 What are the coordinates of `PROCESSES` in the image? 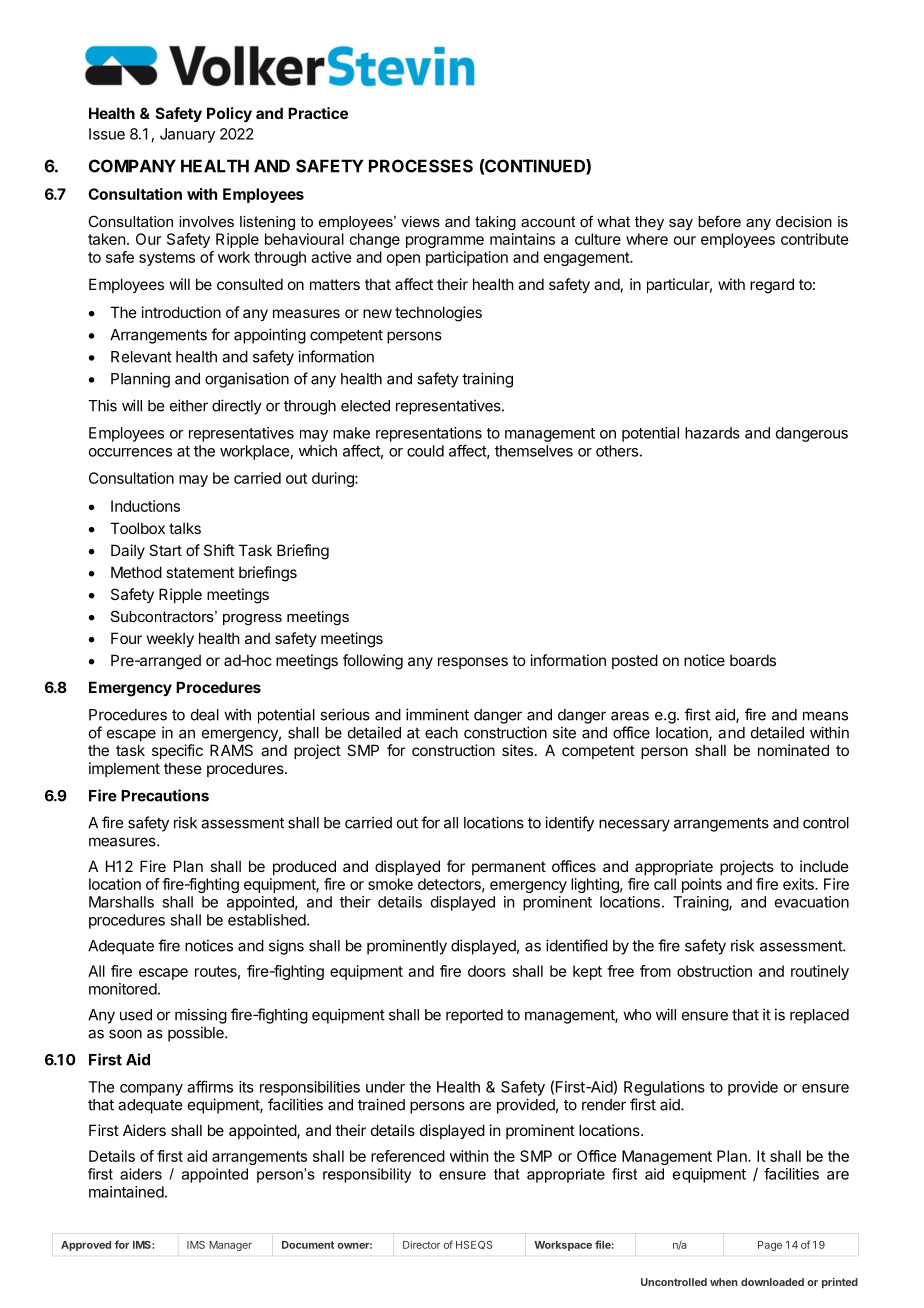 It's located at (421, 166).
